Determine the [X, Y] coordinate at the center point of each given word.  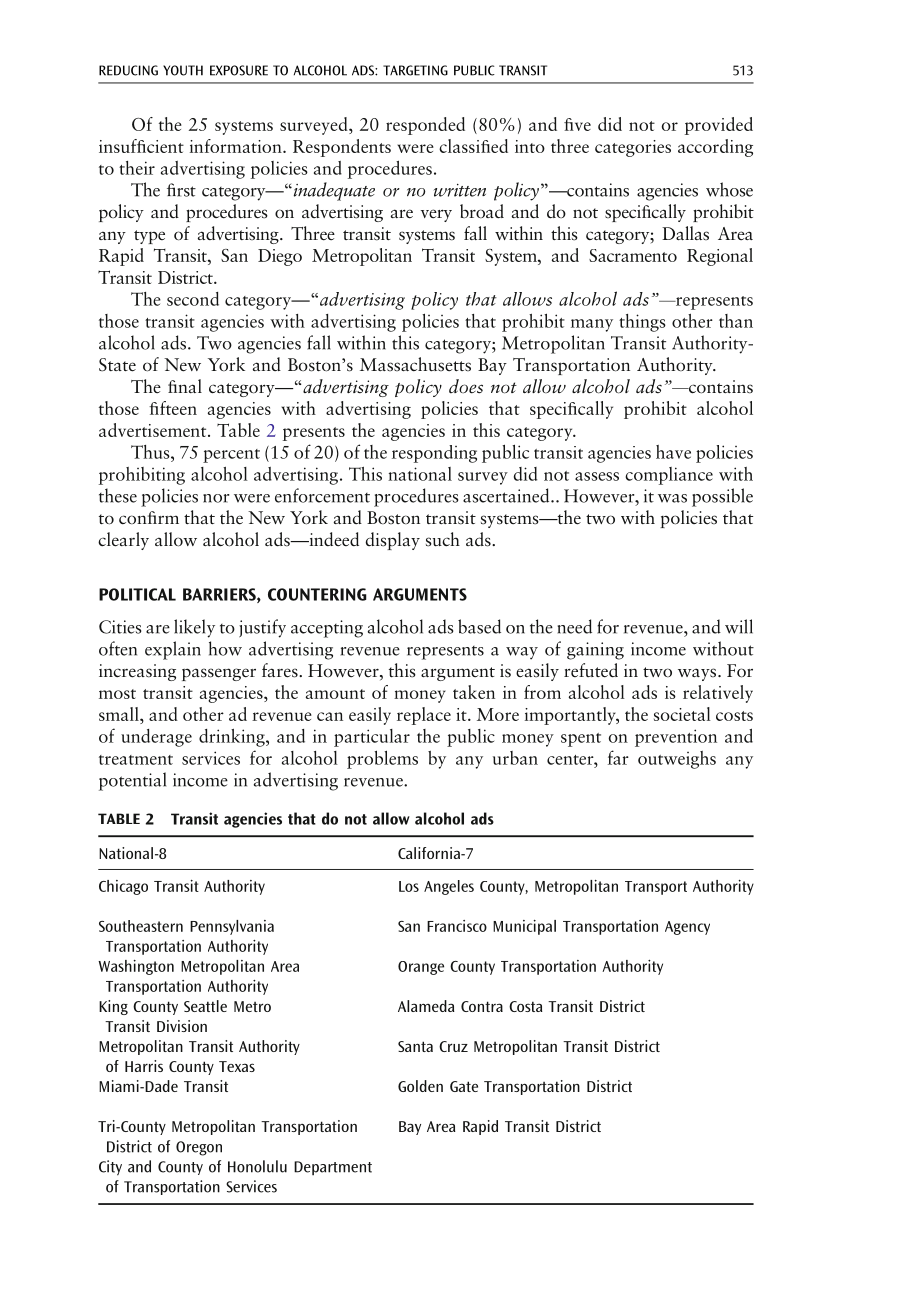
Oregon [199, 1148]
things [642, 323]
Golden [420, 1086]
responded [425, 126]
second [193, 299]
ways [698, 674]
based [479, 626]
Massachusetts [415, 364]
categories [633, 148]
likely [194, 628]
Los [409, 886]
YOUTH [183, 70]
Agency [687, 928]
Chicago [123, 887]
